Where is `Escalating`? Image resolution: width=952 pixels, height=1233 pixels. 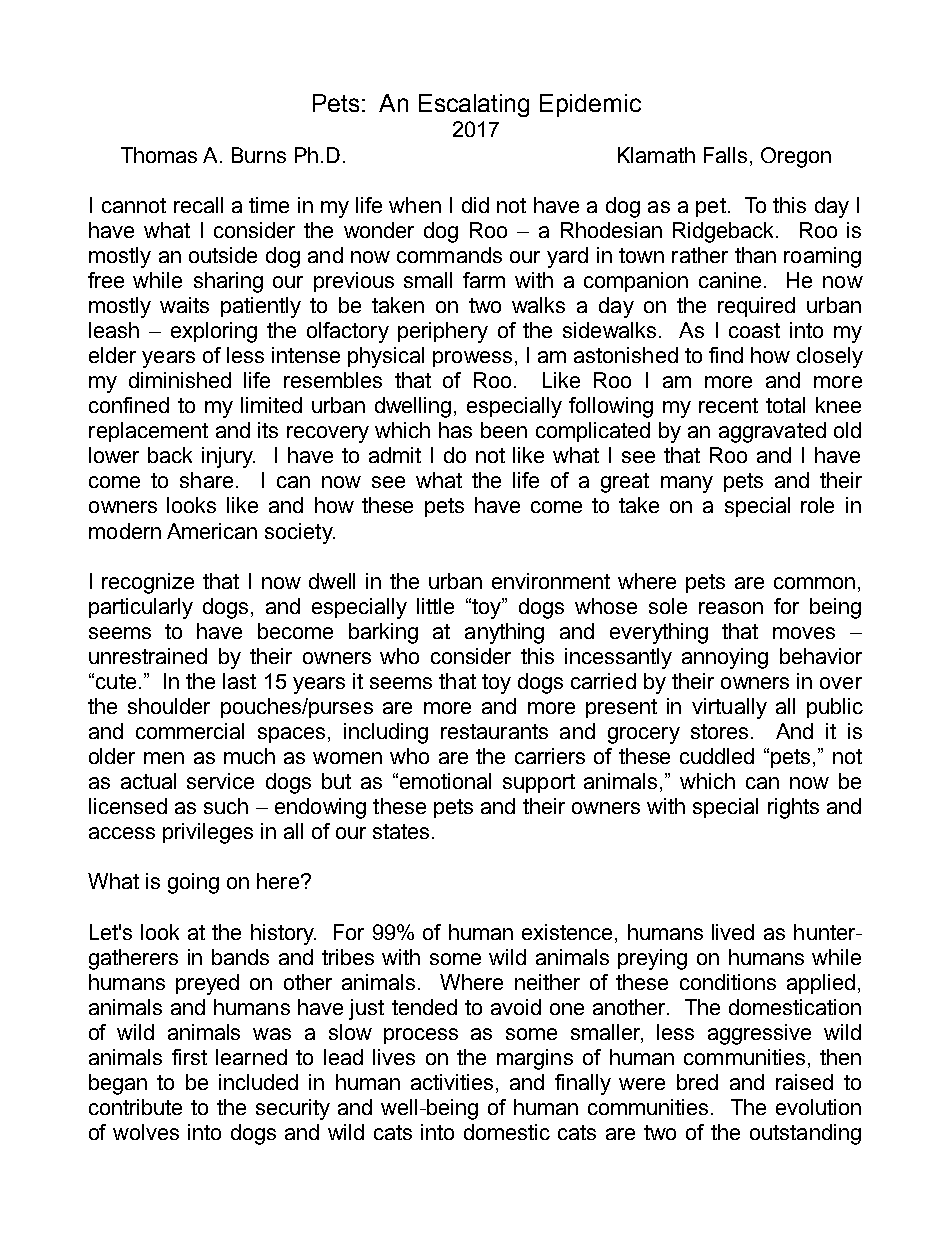 Escalating is located at coordinates (474, 105).
